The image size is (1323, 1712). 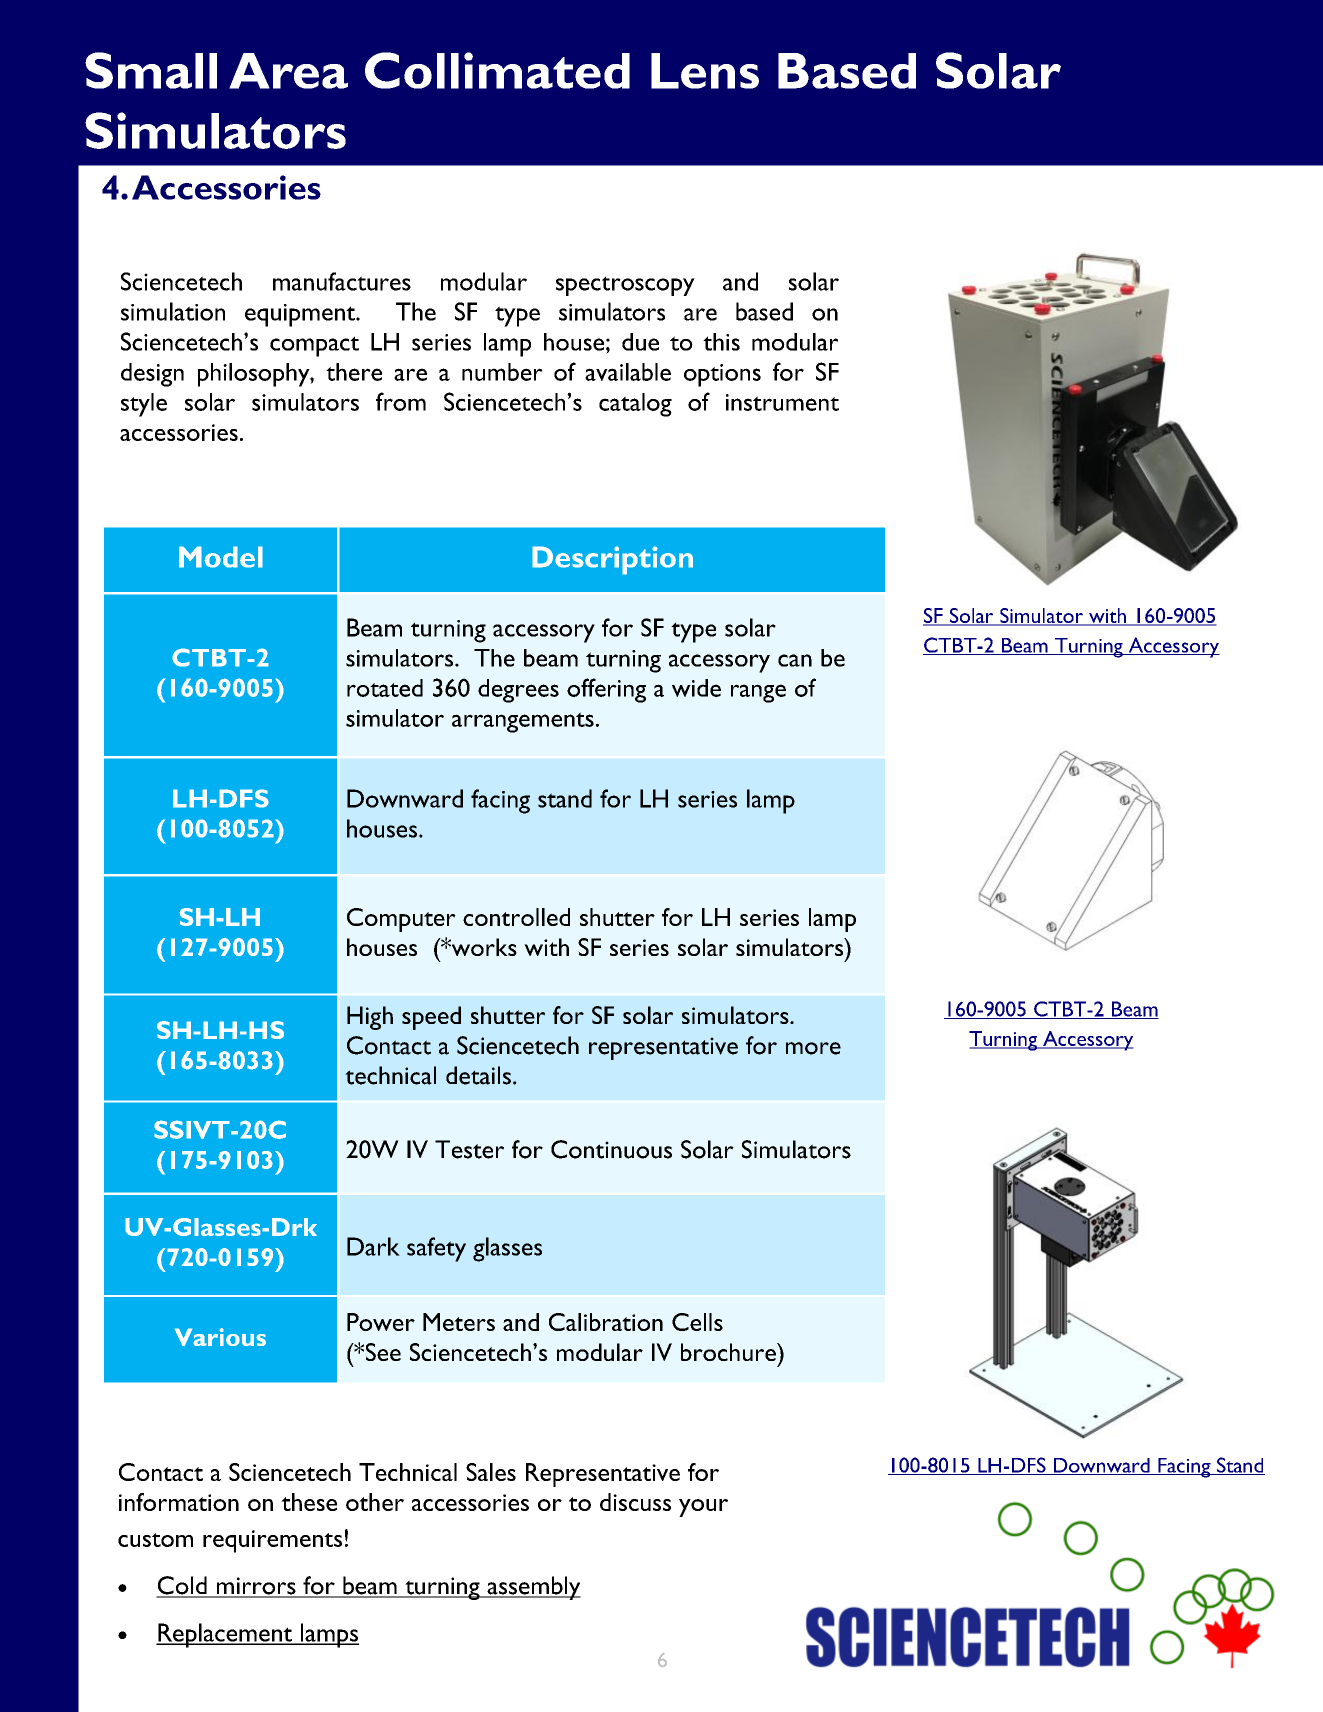 I want to click on Area, so click(x=288, y=71).
